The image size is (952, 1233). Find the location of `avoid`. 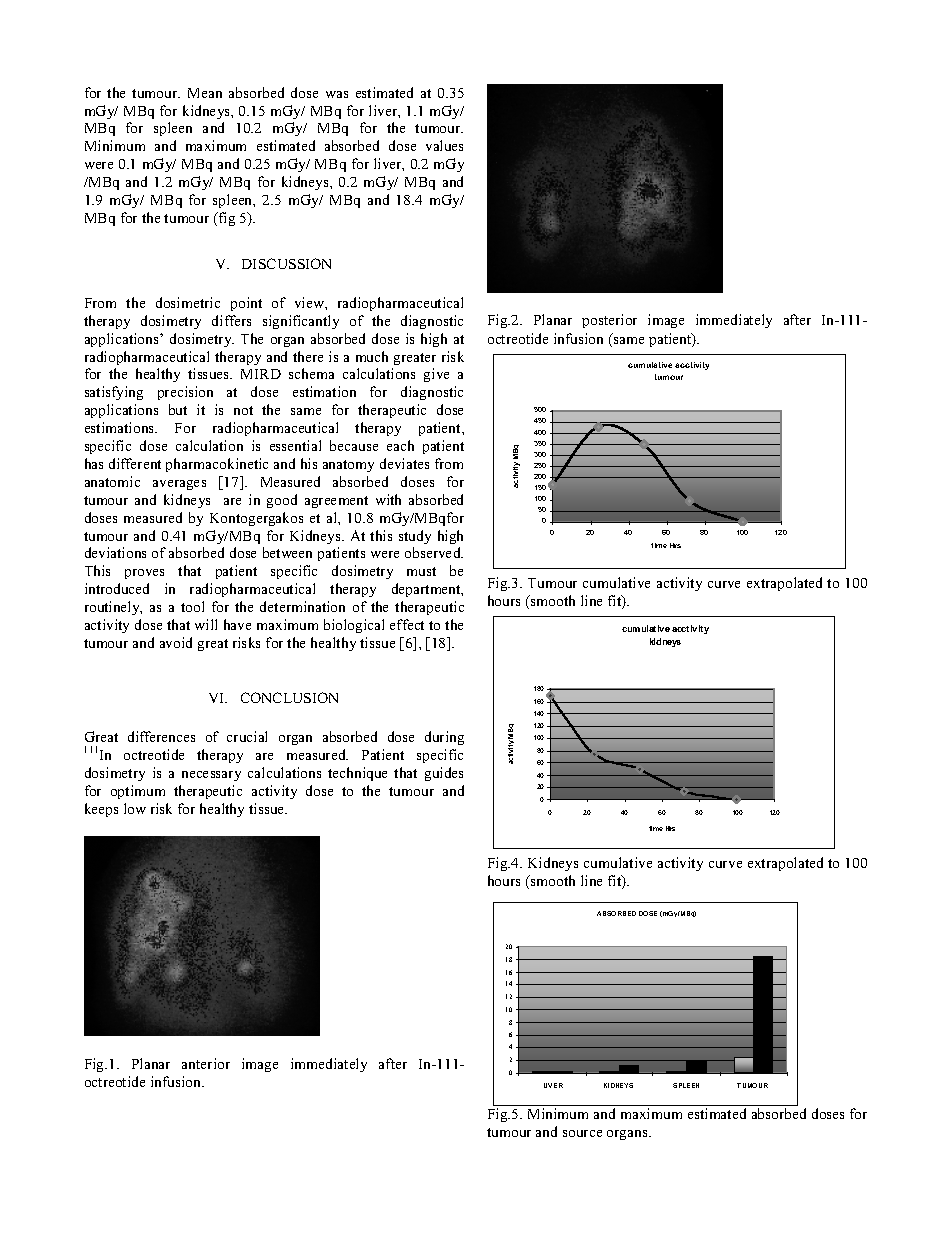

avoid is located at coordinates (176, 642).
